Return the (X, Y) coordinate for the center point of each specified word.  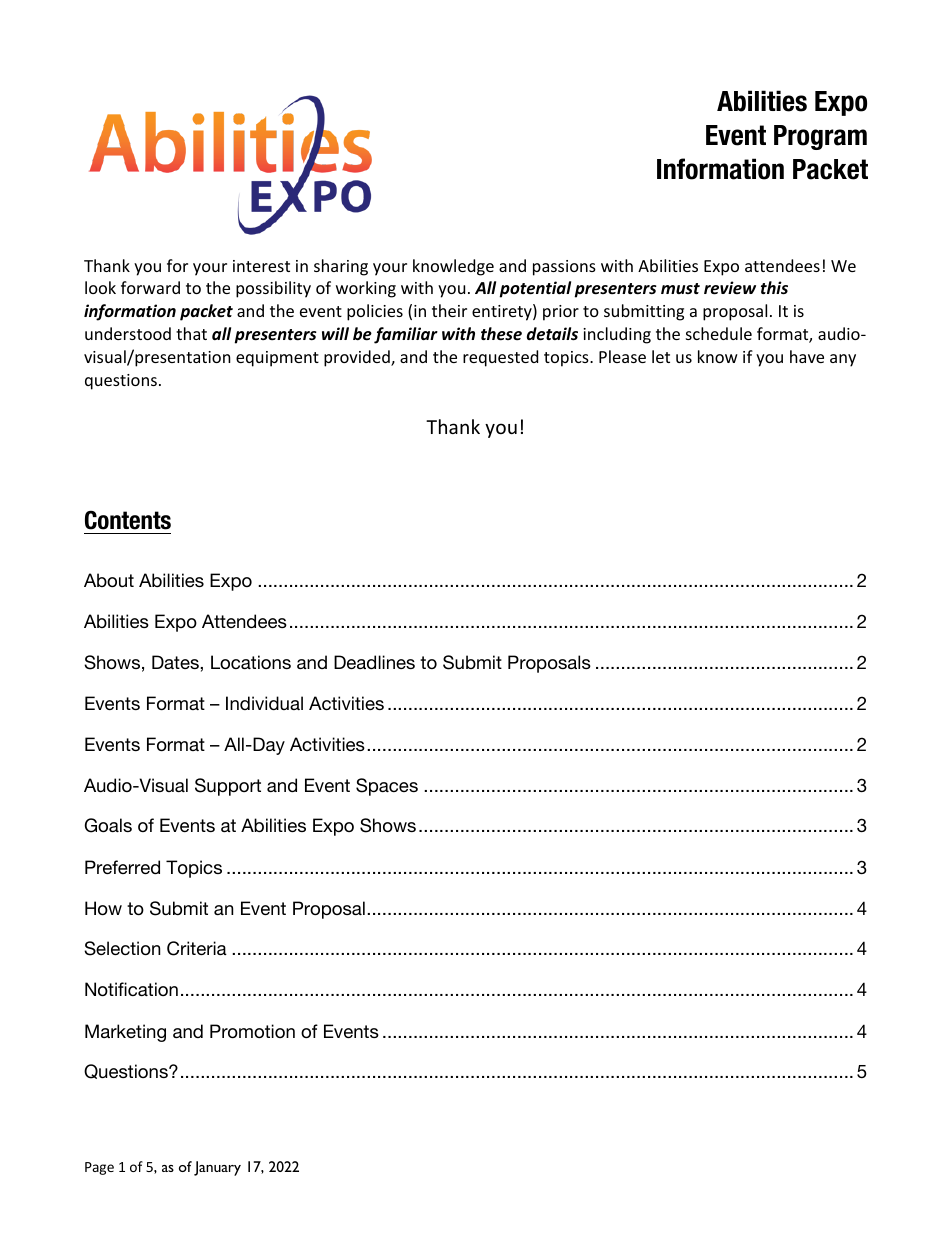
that (191, 333)
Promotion (252, 1031)
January (217, 1168)
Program (820, 137)
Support (228, 787)
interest (261, 266)
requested (500, 358)
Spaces (387, 787)
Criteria (197, 948)
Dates (176, 662)
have (807, 356)
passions (564, 268)
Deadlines (374, 662)
